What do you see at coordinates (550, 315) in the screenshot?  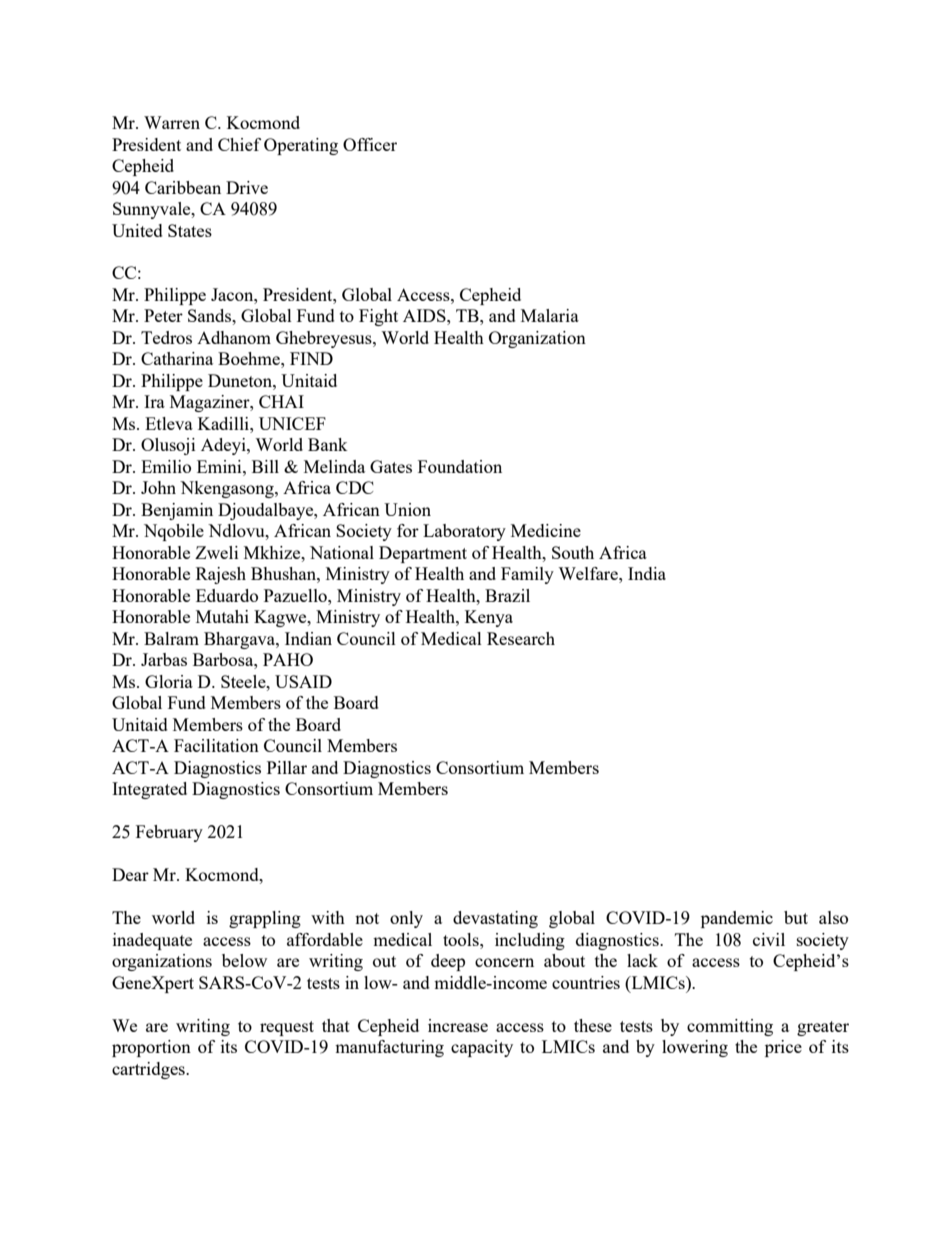 I see `Malaria` at bounding box center [550, 315].
